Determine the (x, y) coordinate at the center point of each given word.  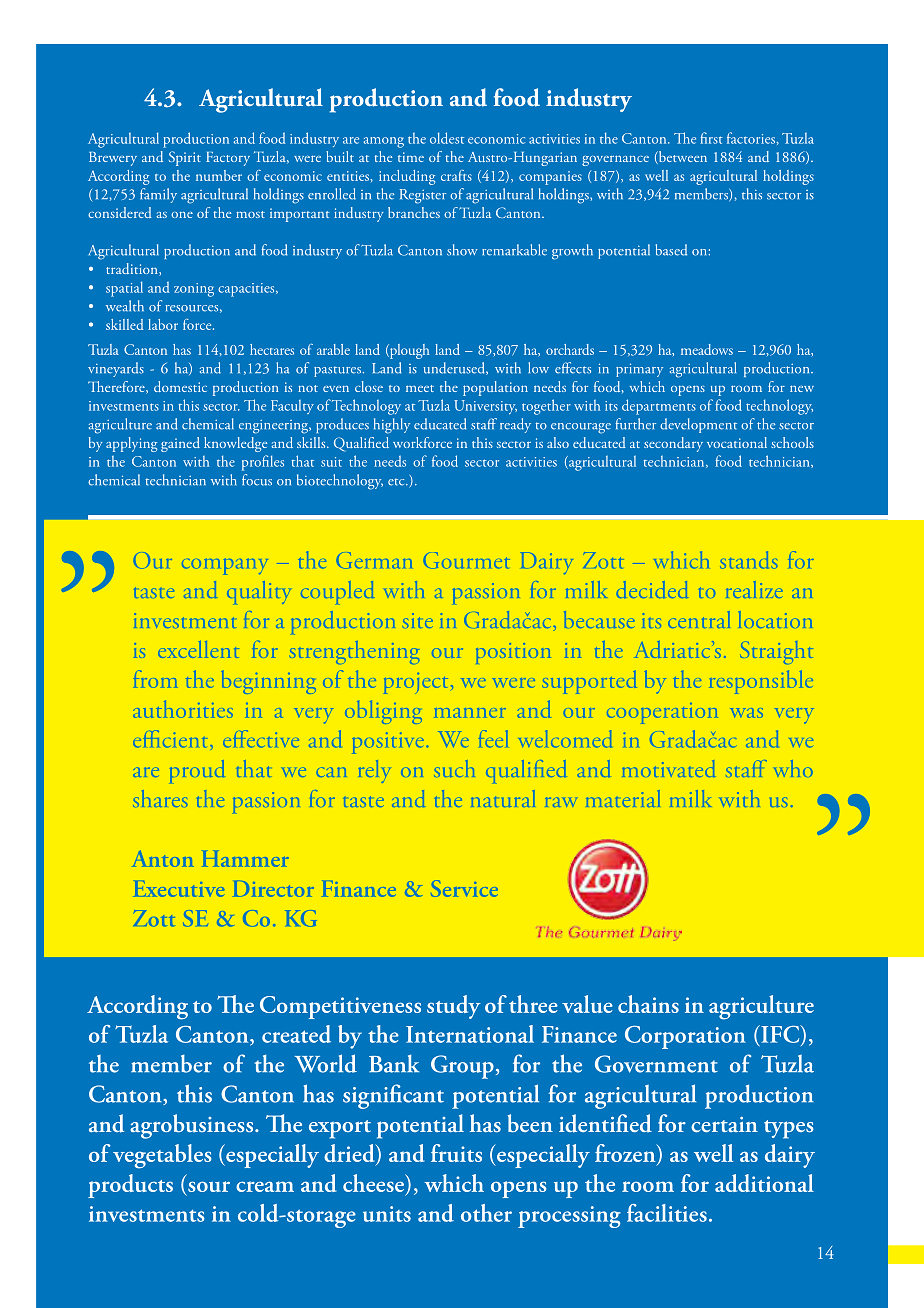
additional (764, 1183)
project (416, 683)
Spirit (185, 158)
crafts (456, 175)
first (711, 138)
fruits (456, 1153)
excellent (198, 649)
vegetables (162, 1156)
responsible (761, 682)
